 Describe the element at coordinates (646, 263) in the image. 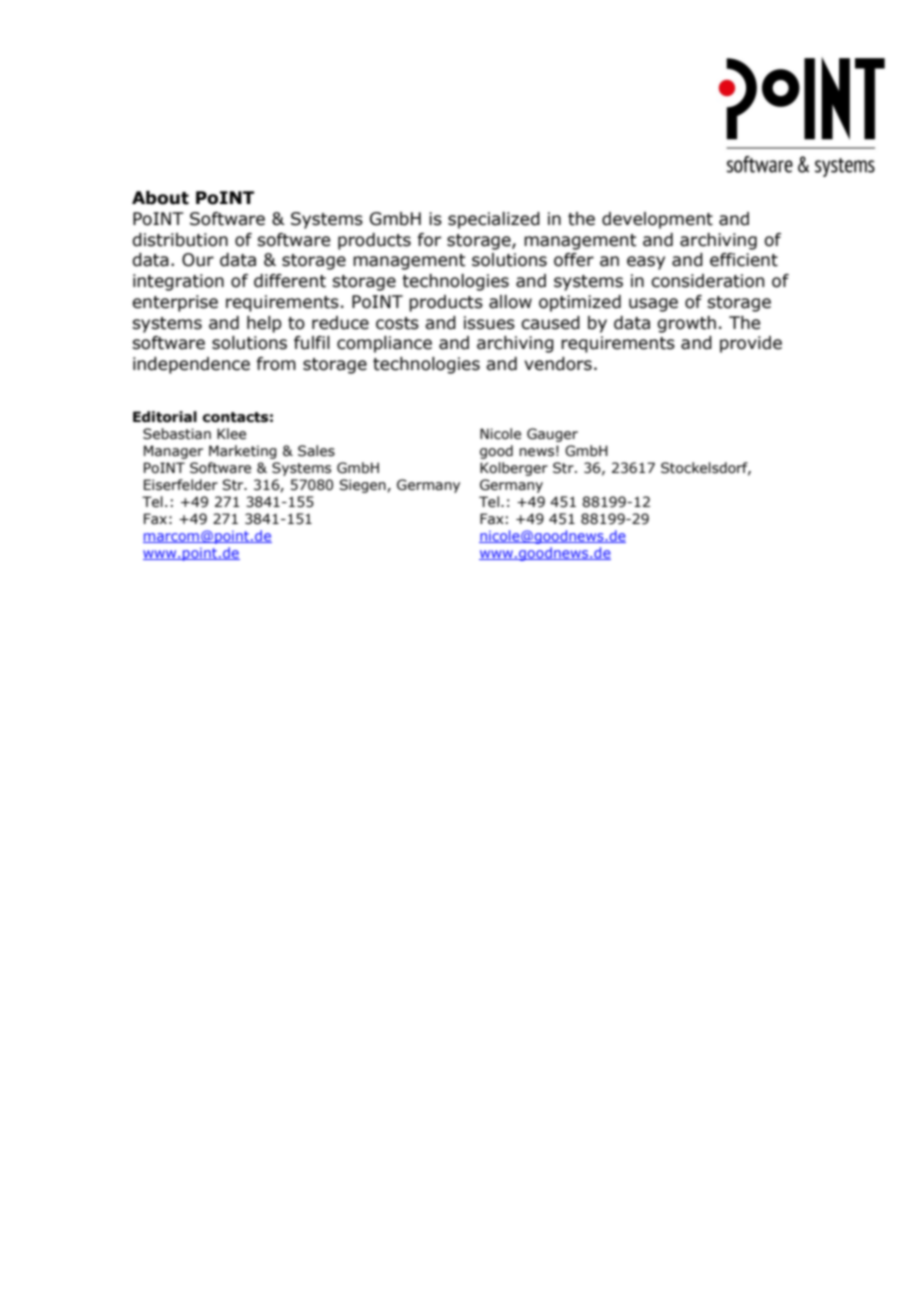

I see `easy` at that location.
